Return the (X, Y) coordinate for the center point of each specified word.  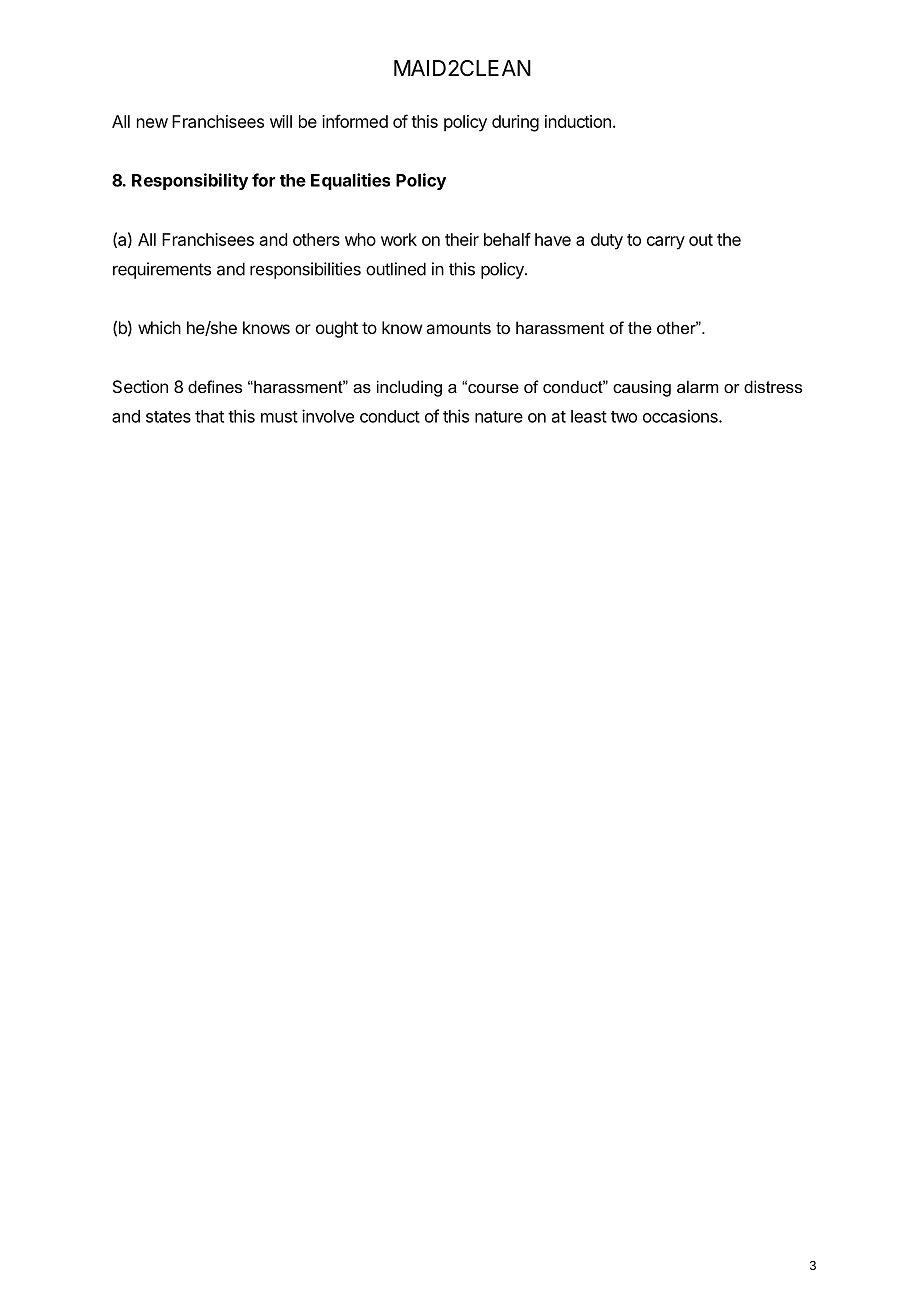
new (152, 123)
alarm (697, 386)
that (209, 416)
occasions (681, 416)
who (360, 239)
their (462, 239)
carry (666, 243)
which (159, 327)
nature (499, 417)
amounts (458, 328)
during (515, 123)
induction (578, 121)
